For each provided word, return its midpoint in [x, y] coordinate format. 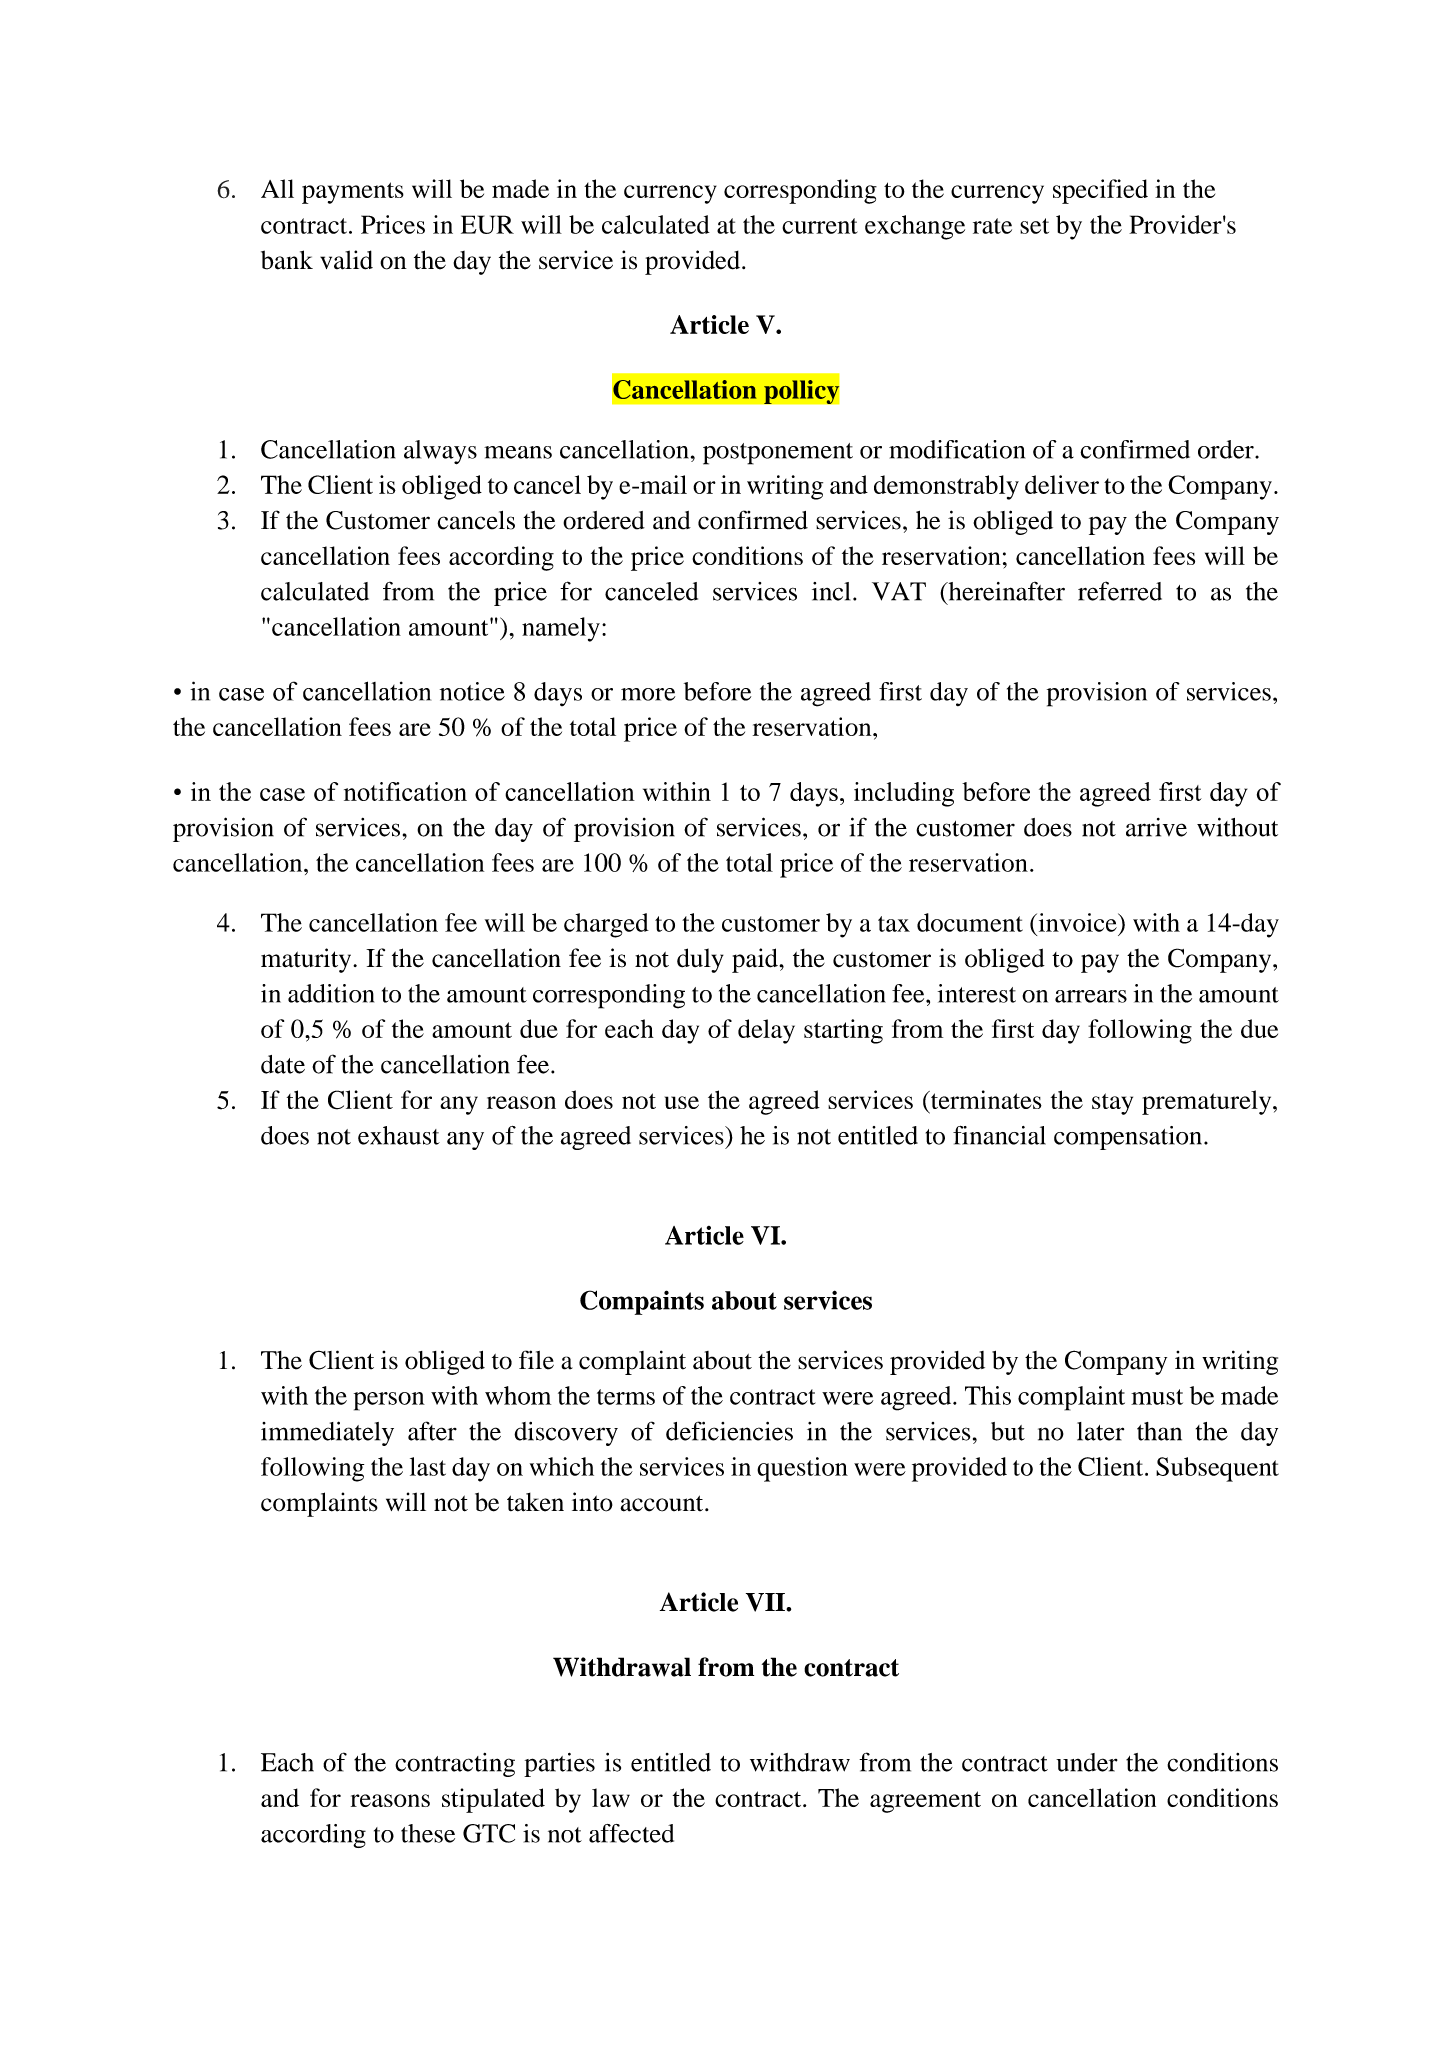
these [428, 1833]
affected [631, 1833]
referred [1120, 591]
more [648, 694]
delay [766, 1031]
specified [1100, 191]
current [820, 226]
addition [331, 993]
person [389, 1401]
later [1100, 1431]
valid [346, 260]
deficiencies [729, 1431]
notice [472, 691]
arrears [1091, 996]
